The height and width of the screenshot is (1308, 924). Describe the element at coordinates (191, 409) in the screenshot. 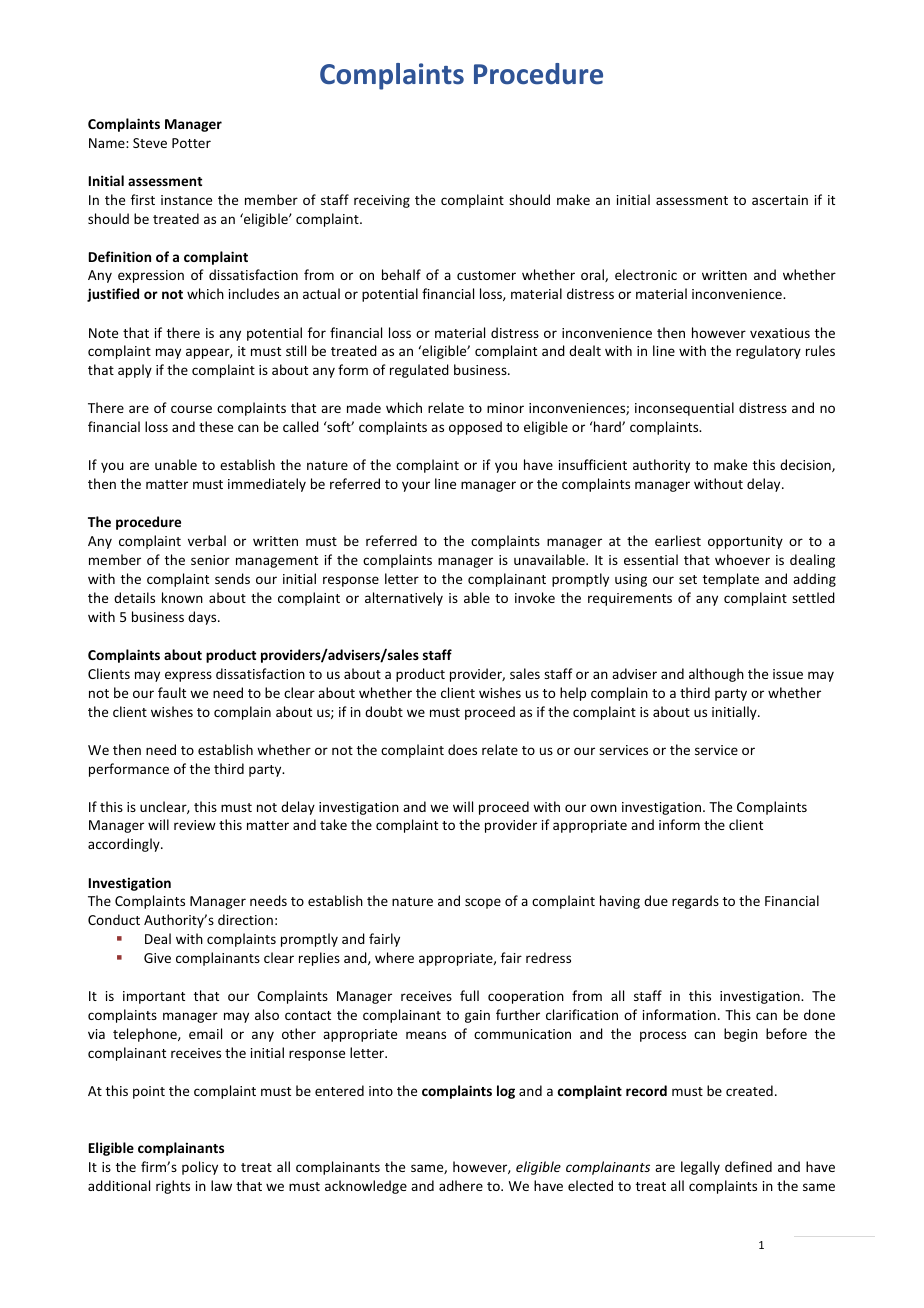

I see `course` at that location.
